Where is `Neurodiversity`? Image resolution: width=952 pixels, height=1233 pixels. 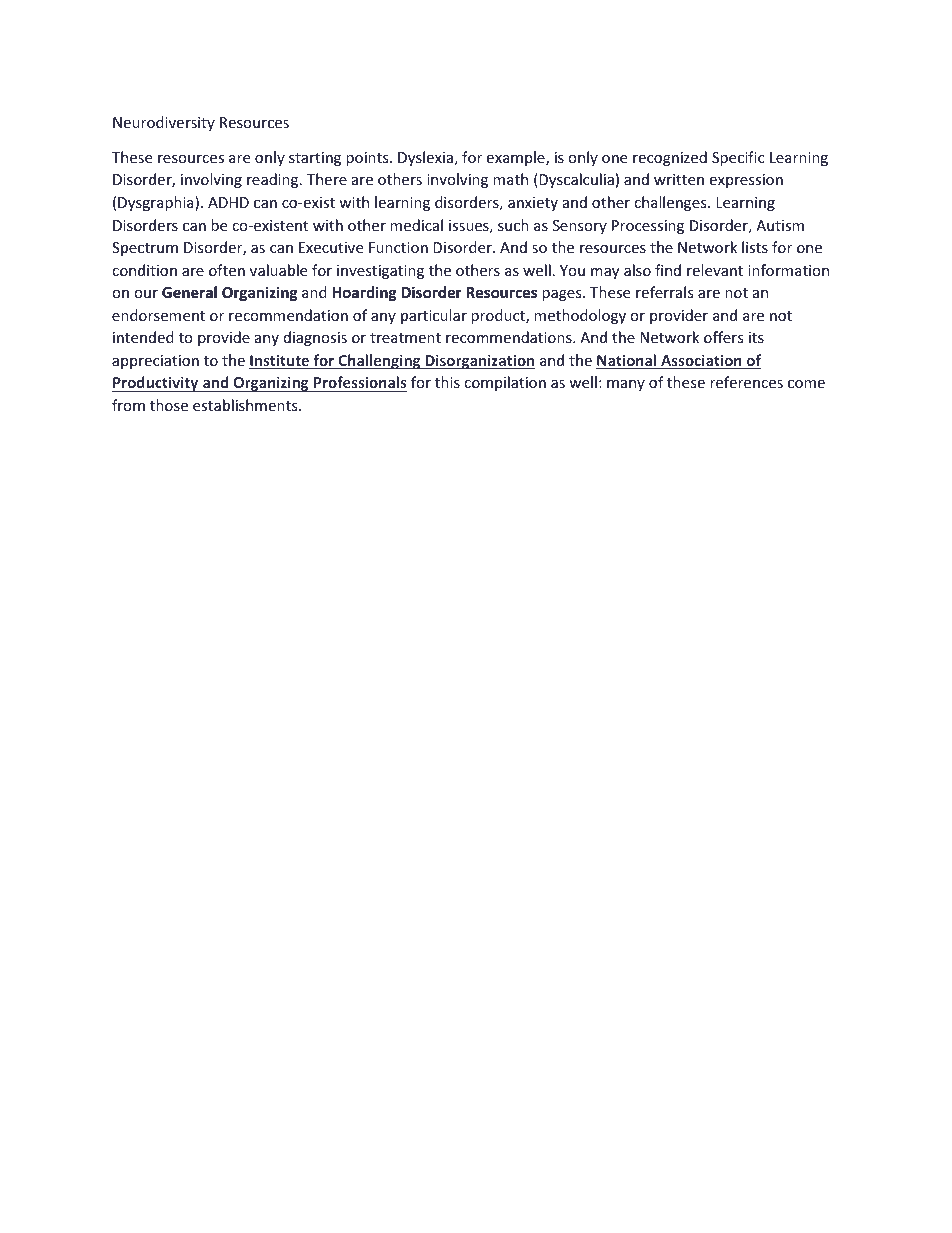
Neurodiversity is located at coordinates (164, 123).
